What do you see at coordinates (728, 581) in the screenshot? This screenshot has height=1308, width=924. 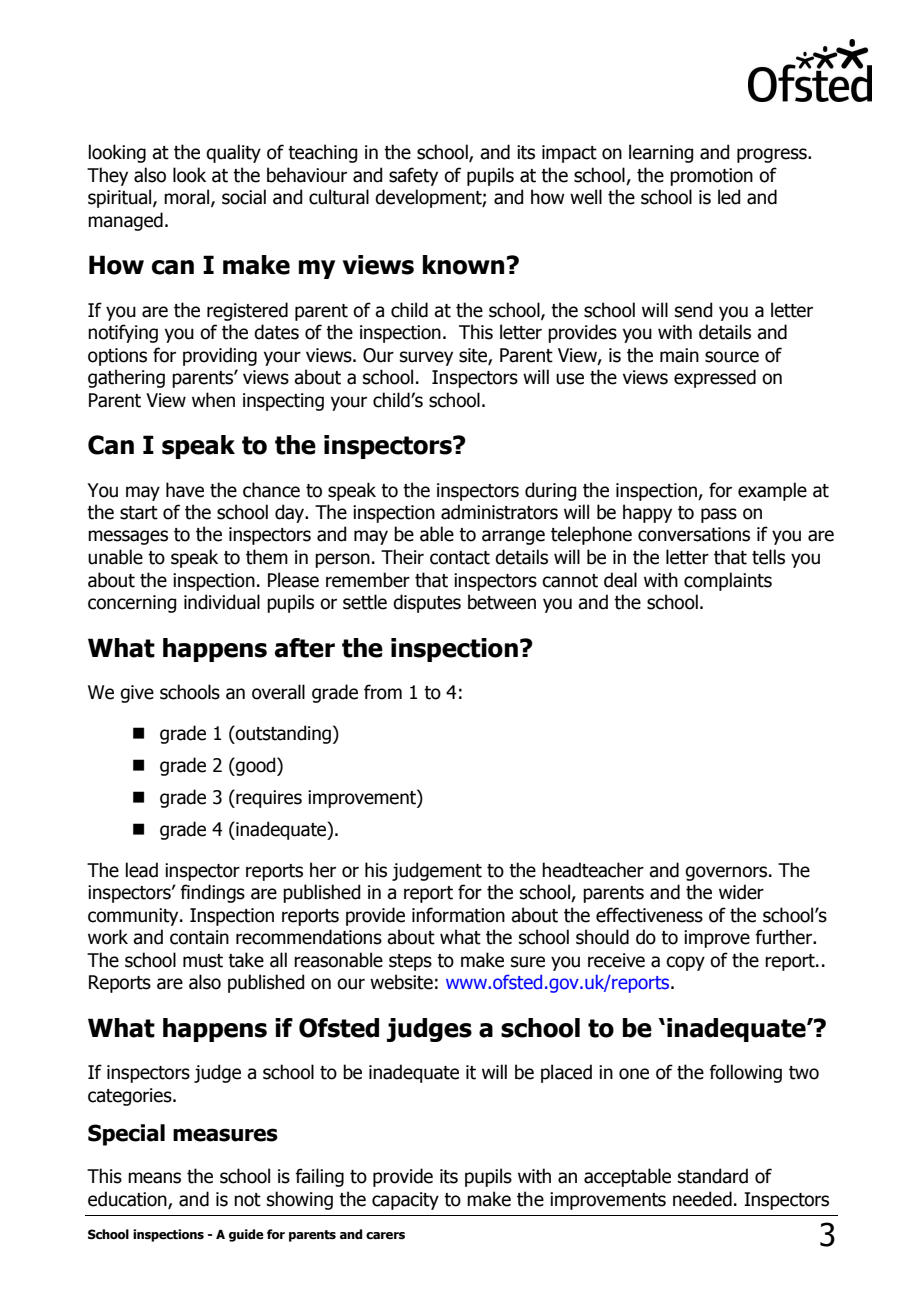 I see `complaints` at bounding box center [728, 581].
